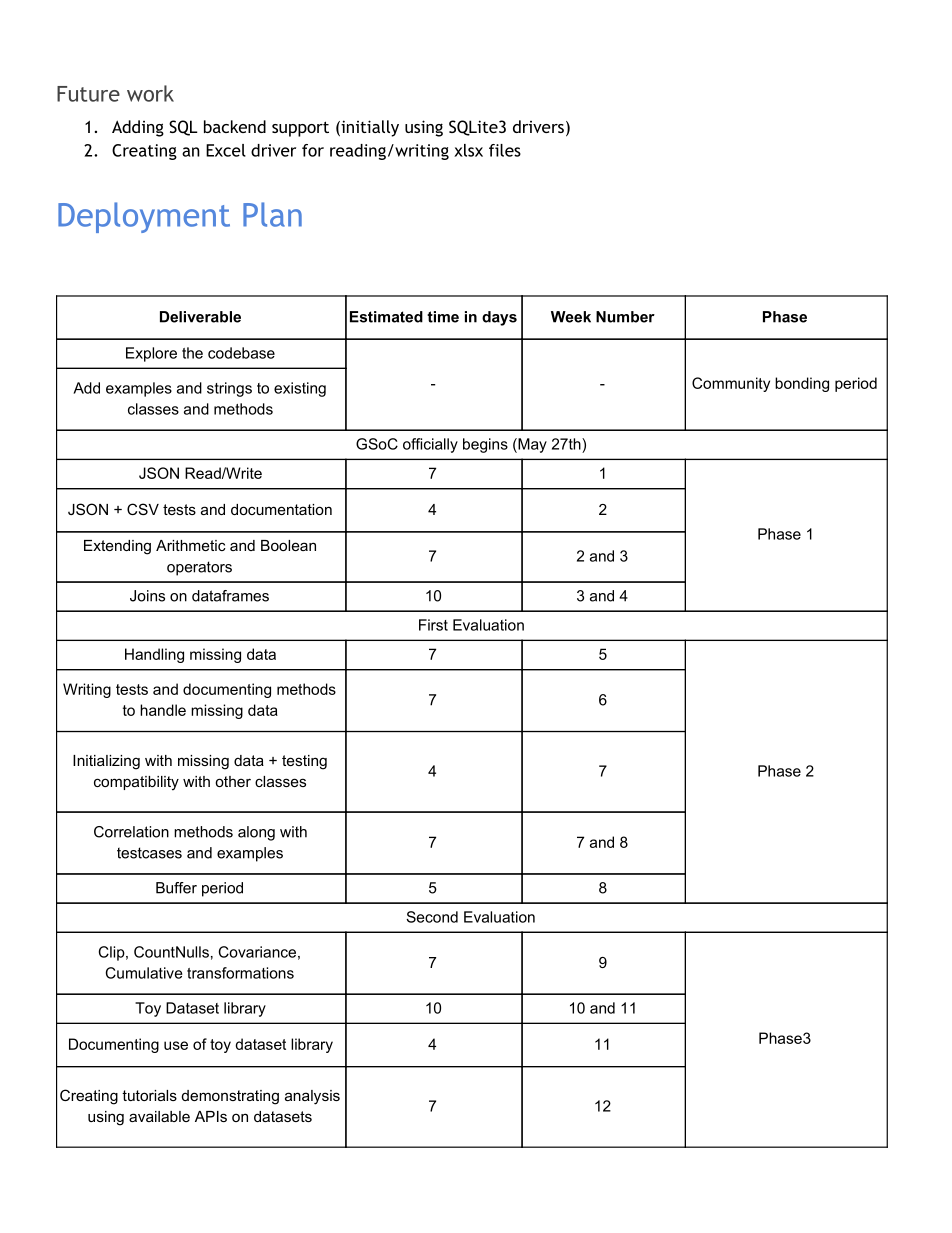 The width and height of the page is (952, 1233). I want to click on Community, so click(731, 384).
